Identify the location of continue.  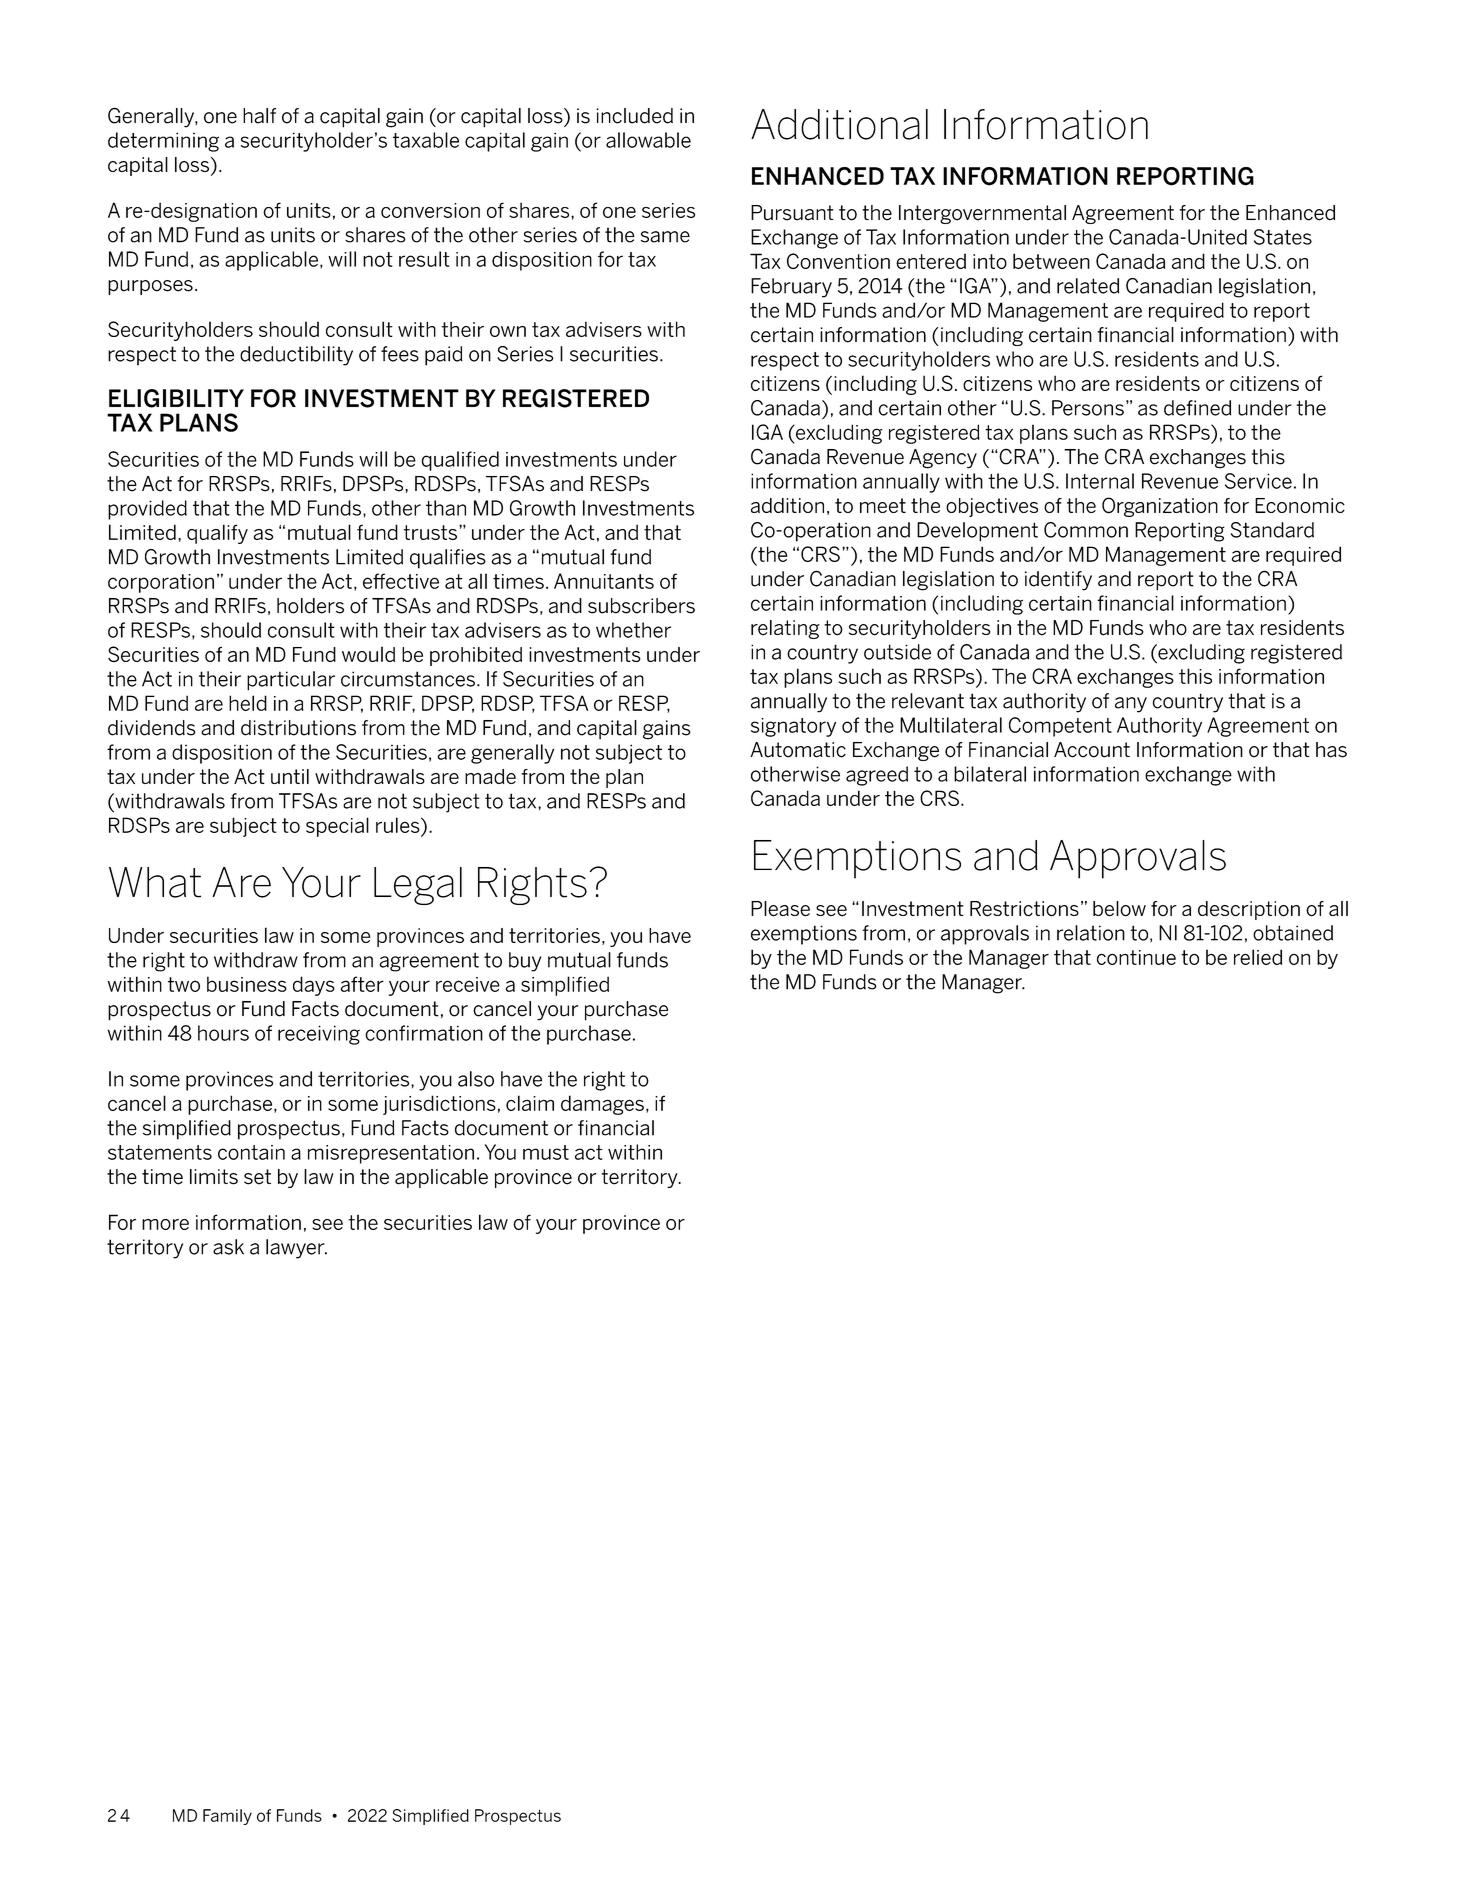
(1136, 957).
